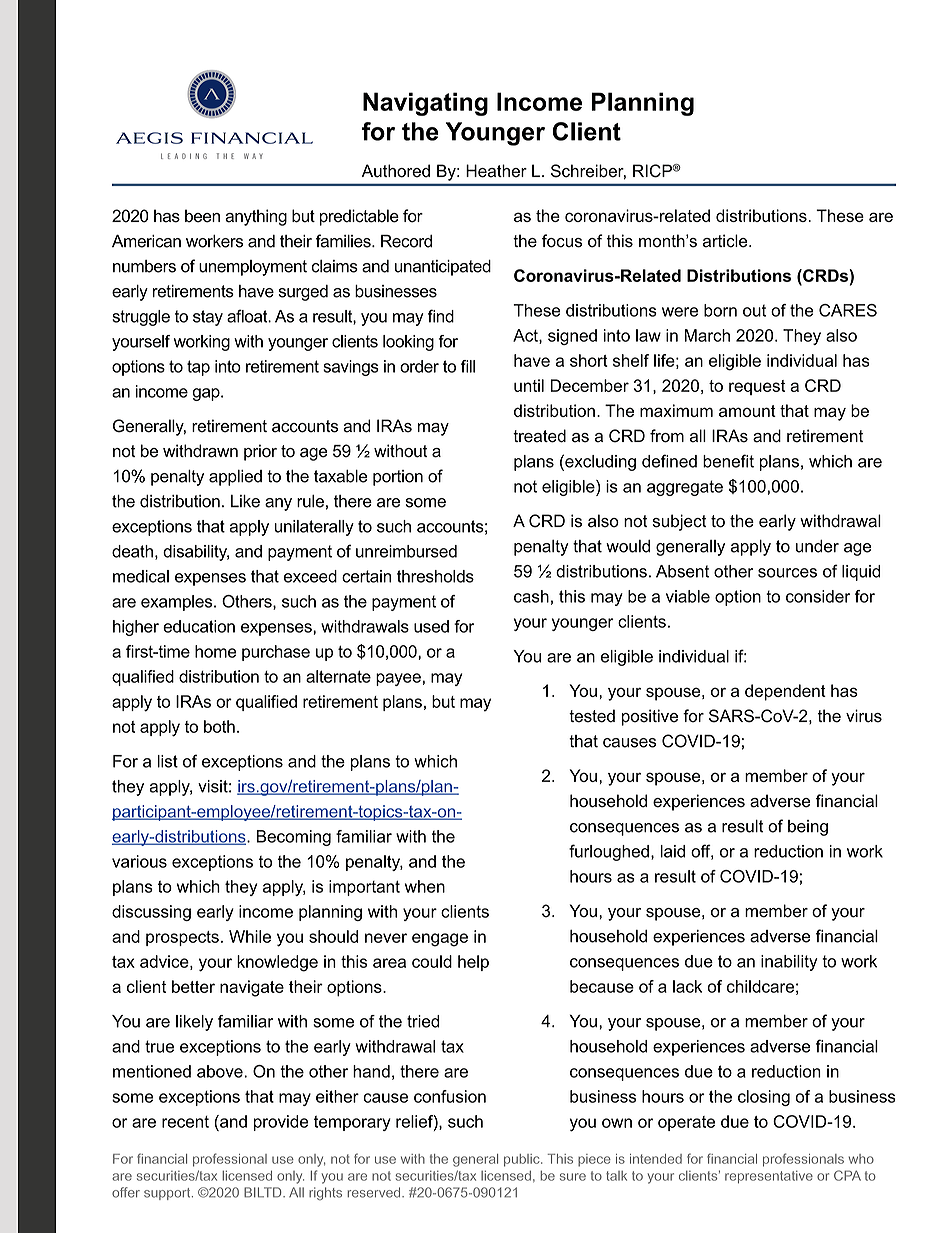  What do you see at coordinates (185, 1122) in the screenshot?
I see `recent` at bounding box center [185, 1122].
